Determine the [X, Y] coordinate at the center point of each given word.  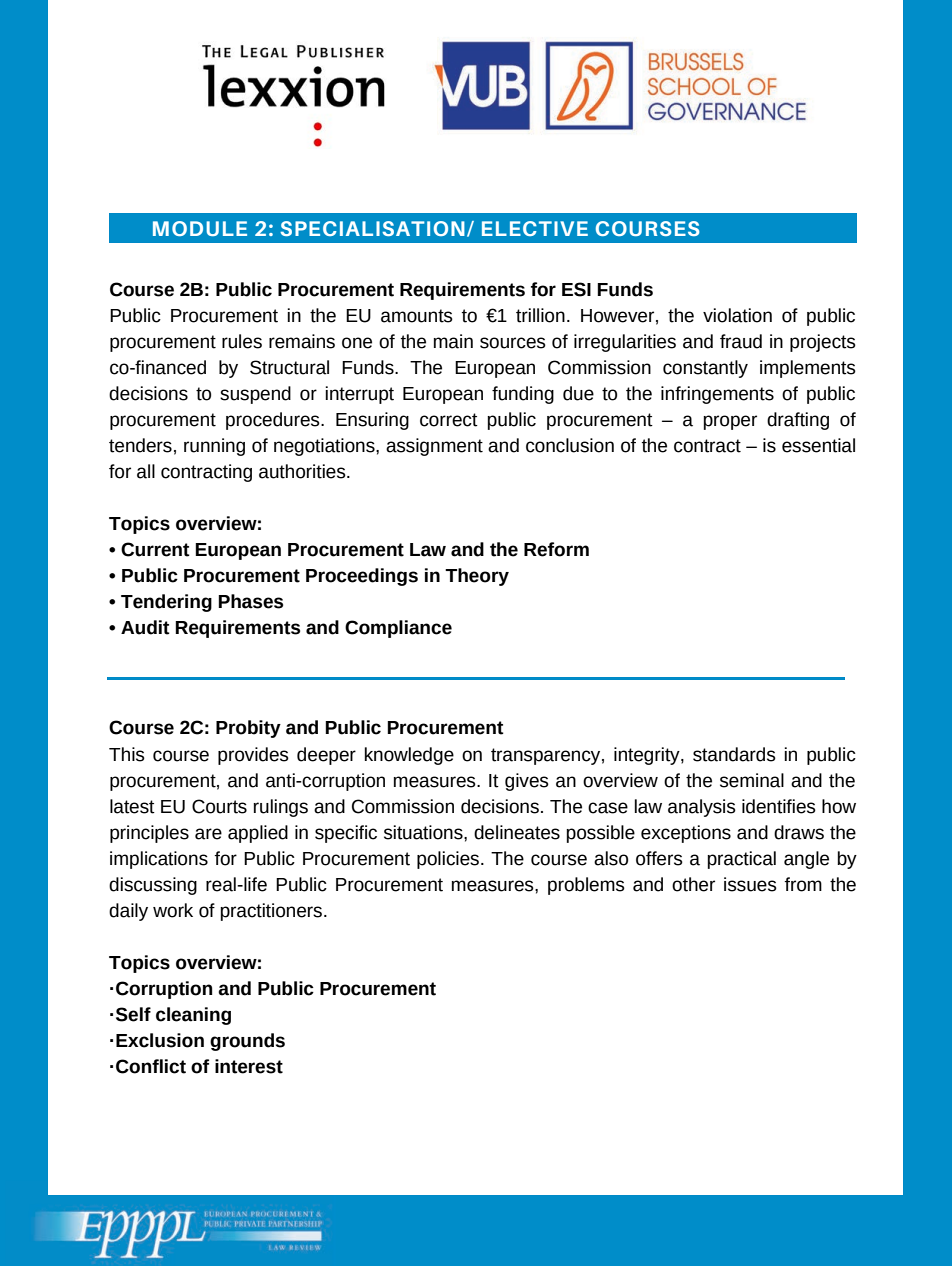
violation [737, 315]
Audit [145, 627]
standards [734, 754]
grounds [247, 1042]
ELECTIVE [535, 228]
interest [249, 1066]
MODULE [200, 228]
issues [750, 884]
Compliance [398, 629]
